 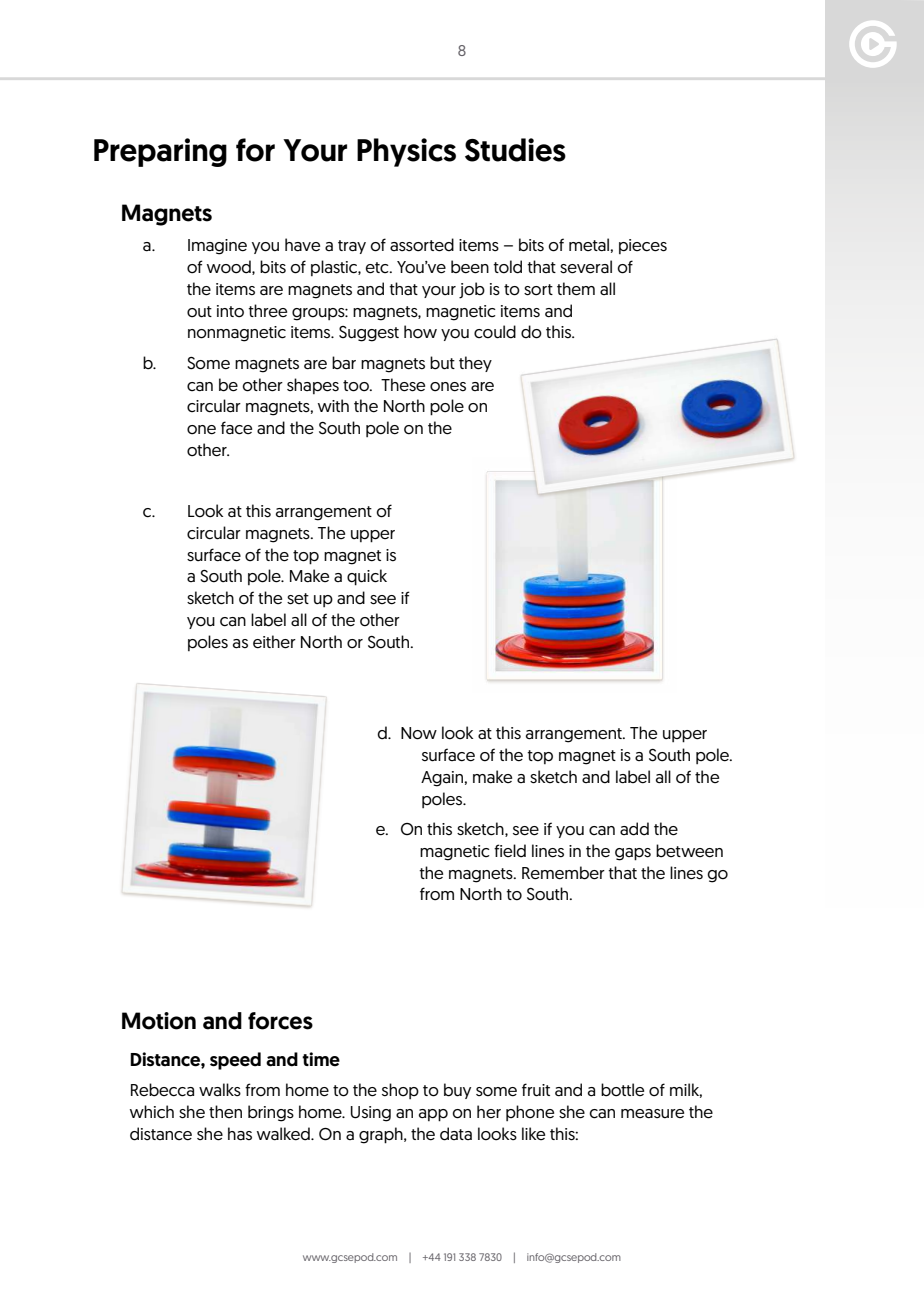 What do you see at coordinates (433, 1115) in the screenshot?
I see `app` at bounding box center [433, 1115].
